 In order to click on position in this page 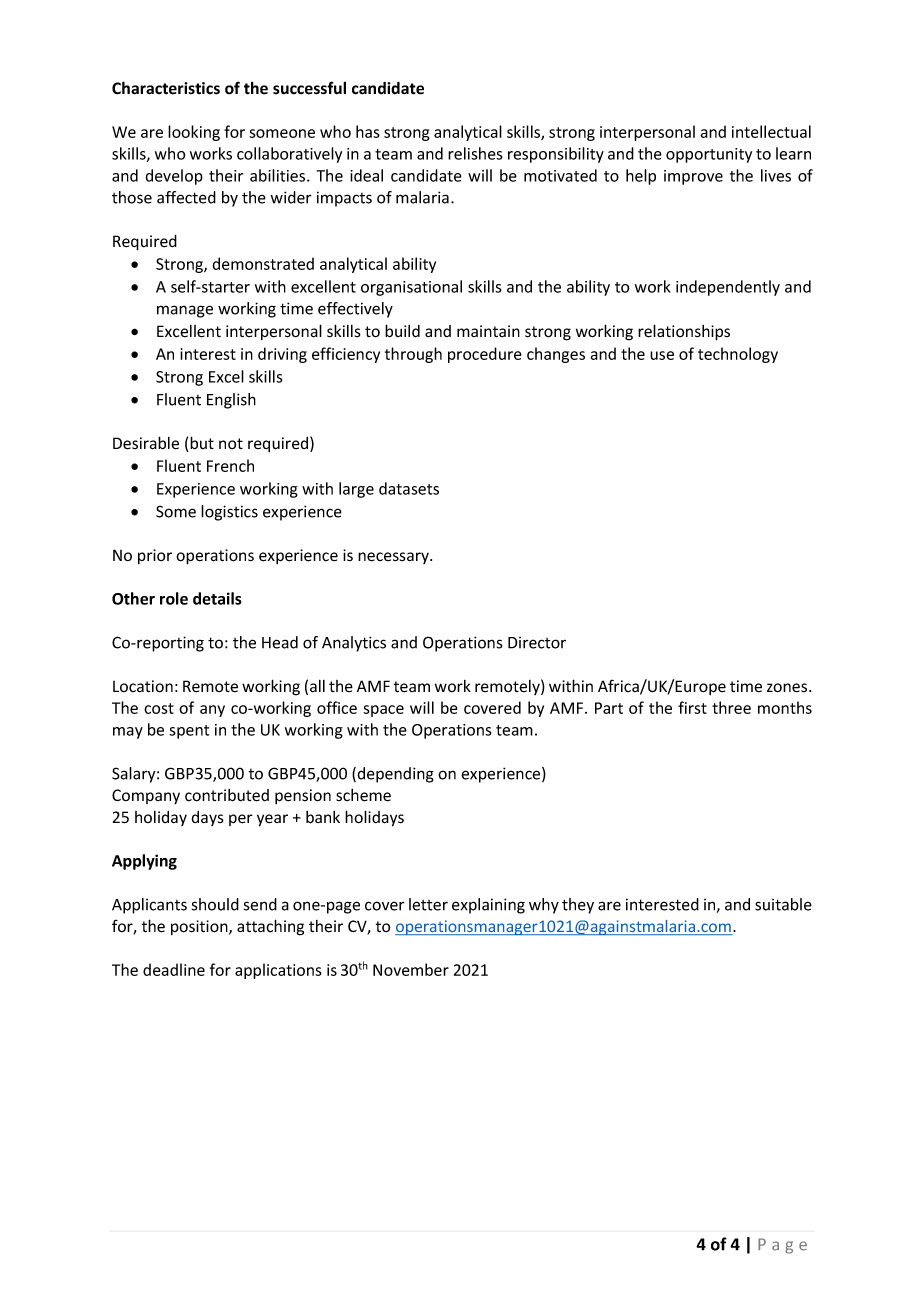, I will do `click(200, 927)`.
